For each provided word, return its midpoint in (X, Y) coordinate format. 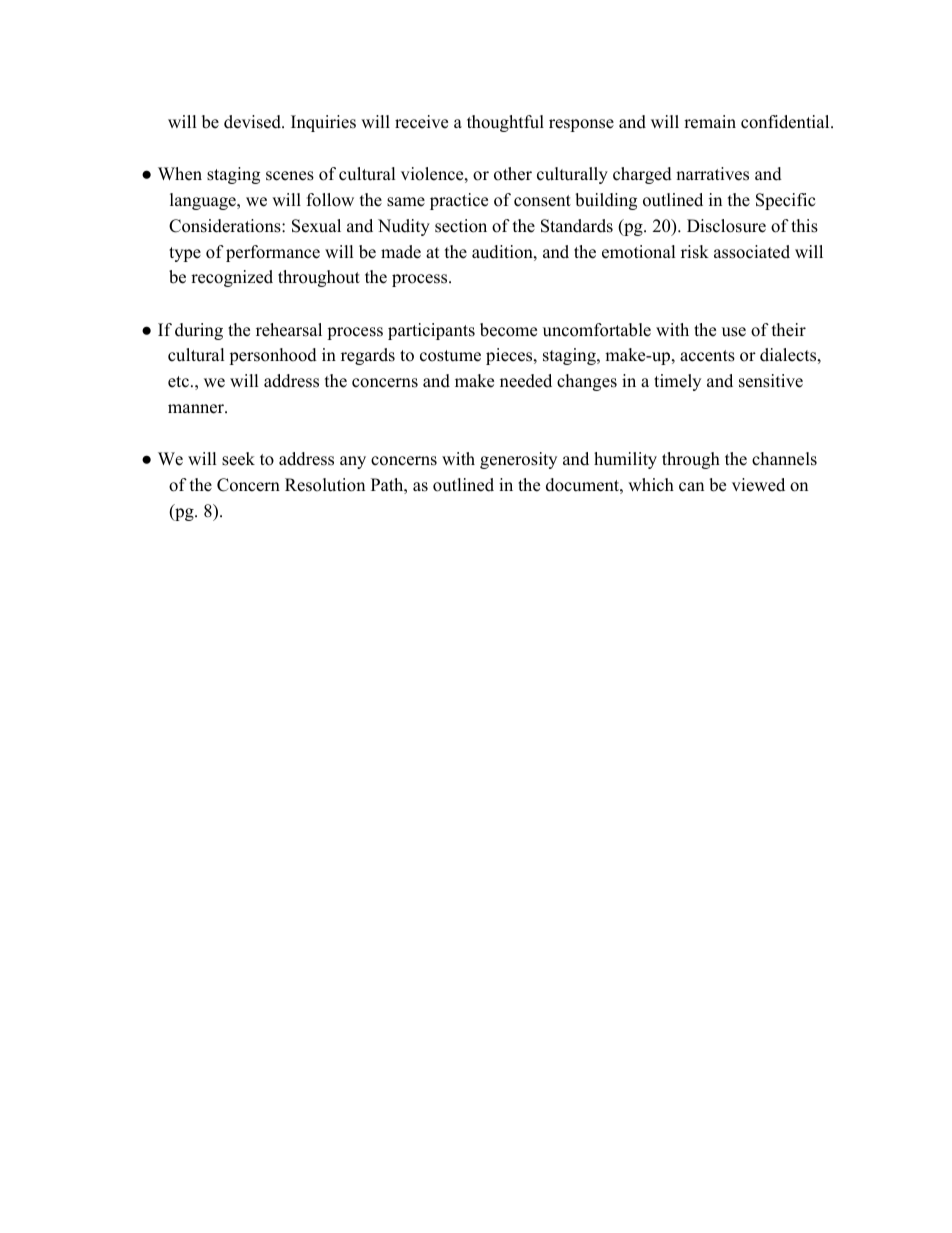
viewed (758, 485)
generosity (518, 460)
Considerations (226, 226)
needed (526, 381)
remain (710, 122)
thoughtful (505, 123)
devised (253, 122)
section (461, 226)
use (734, 332)
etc (180, 382)
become (508, 330)
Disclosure (726, 226)
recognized (232, 278)
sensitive (771, 381)
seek (238, 459)
